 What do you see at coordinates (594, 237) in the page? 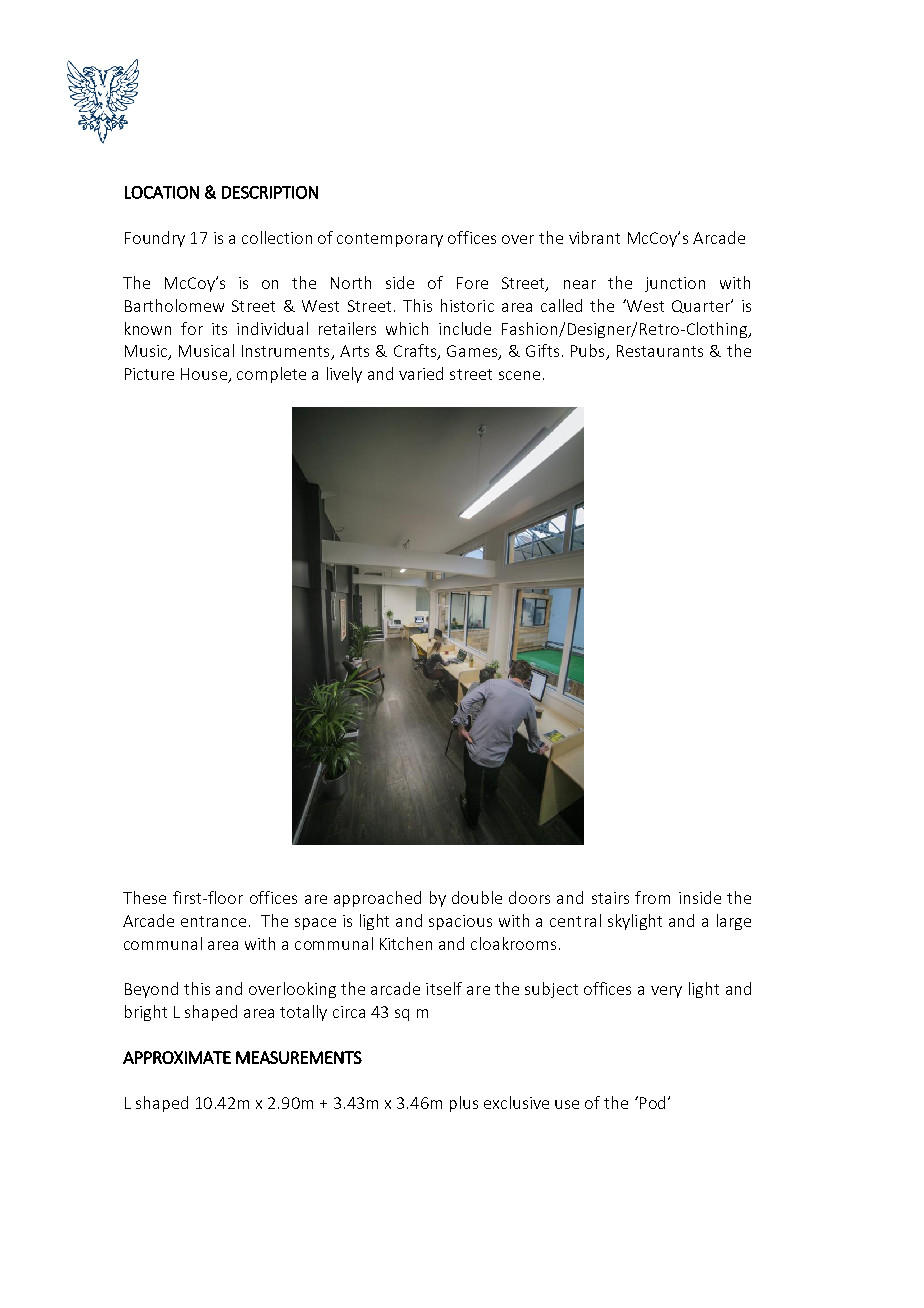
I see `vibrant` at bounding box center [594, 237].
